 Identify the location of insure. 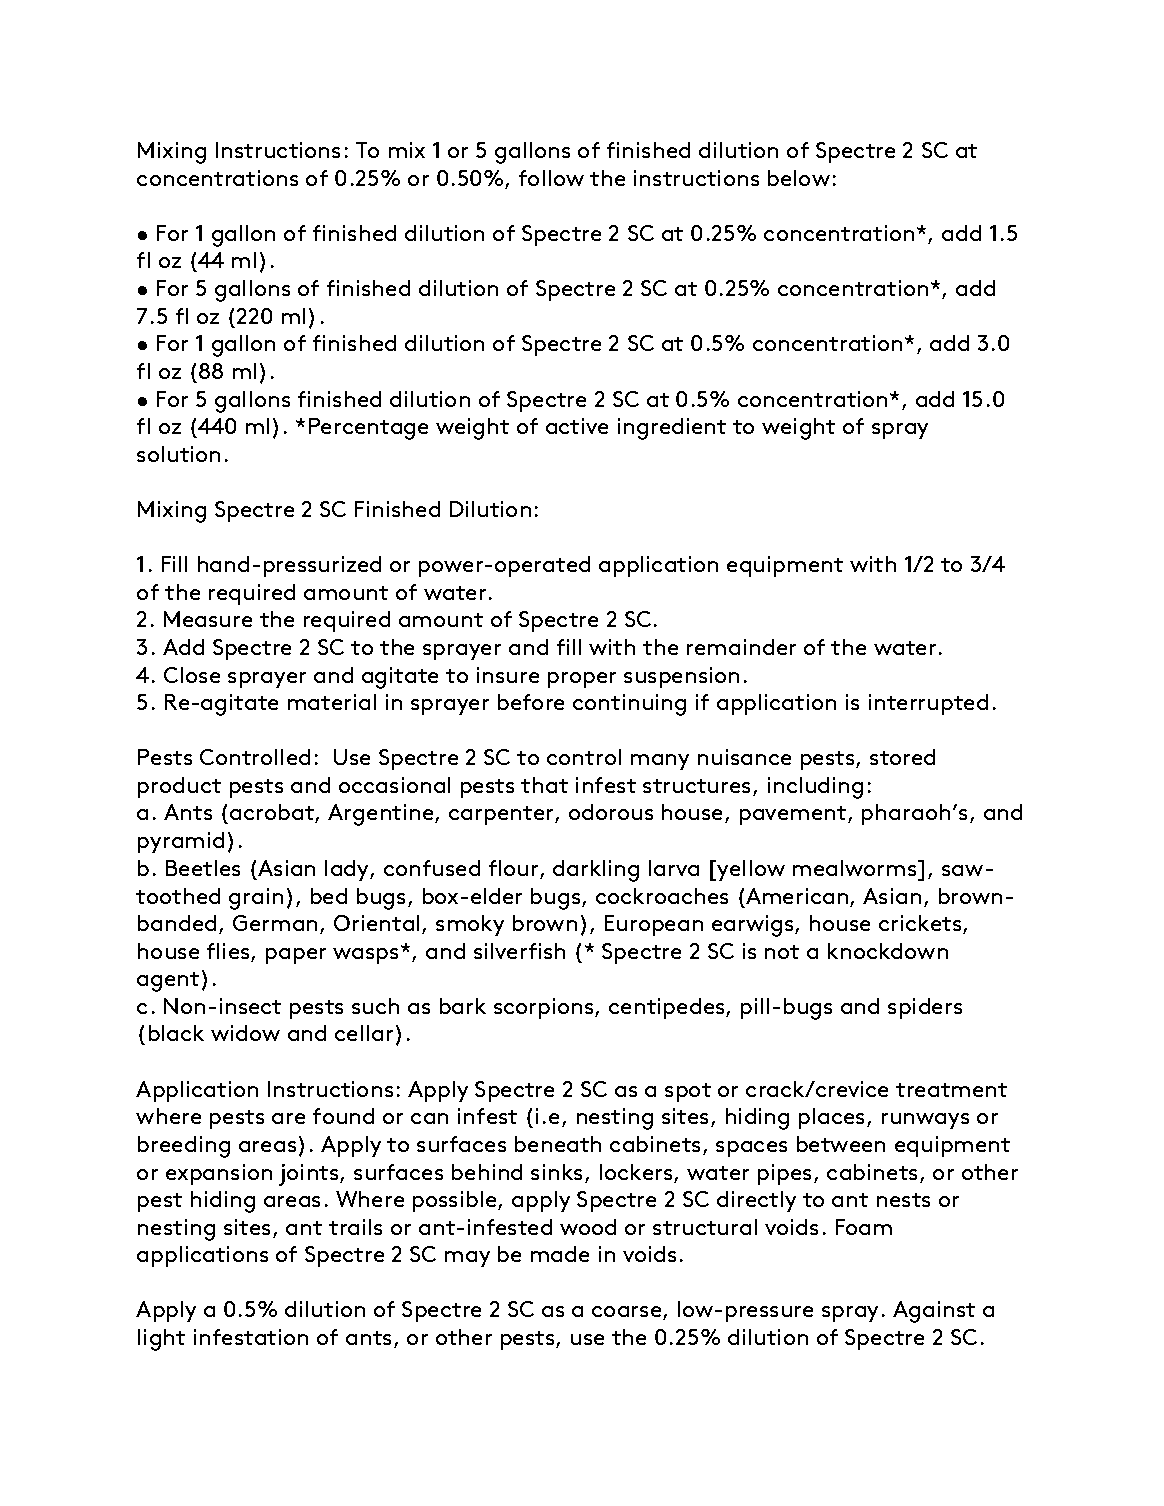
(508, 675).
